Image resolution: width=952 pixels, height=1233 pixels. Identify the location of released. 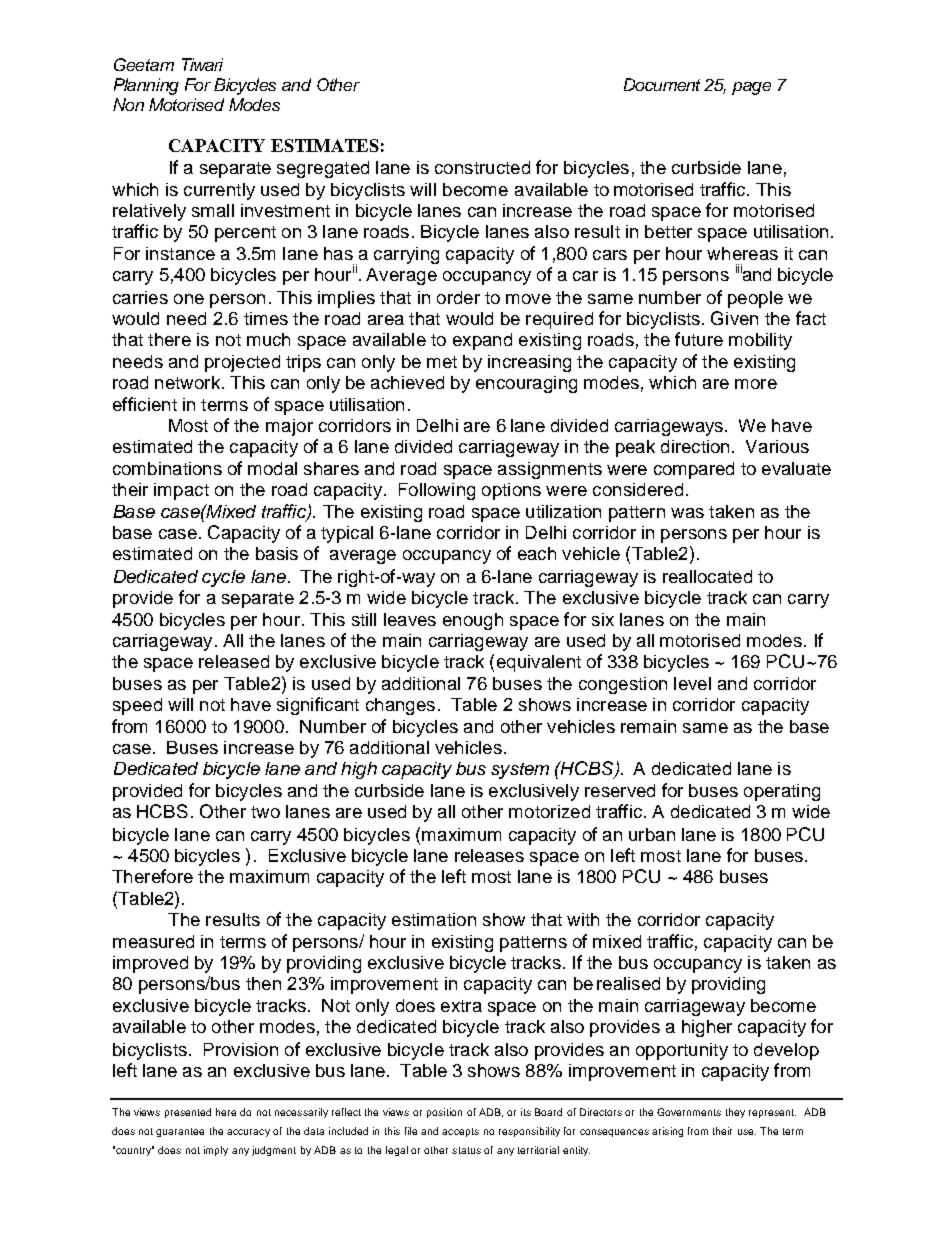
(234, 661).
